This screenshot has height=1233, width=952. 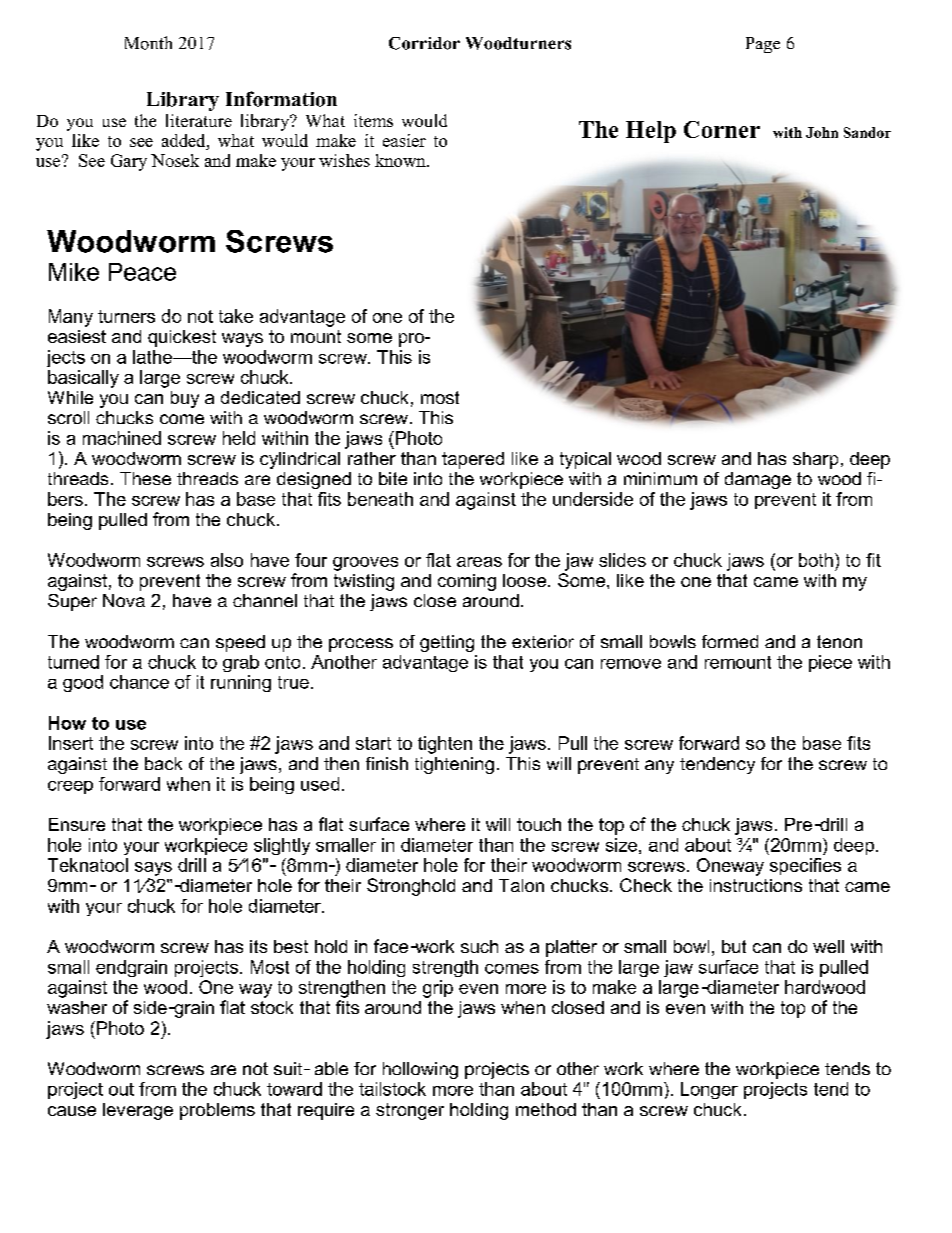 What do you see at coordinates (182, 338) in the screenshot?
I see `quickest` at bounding box center [182, 338].
